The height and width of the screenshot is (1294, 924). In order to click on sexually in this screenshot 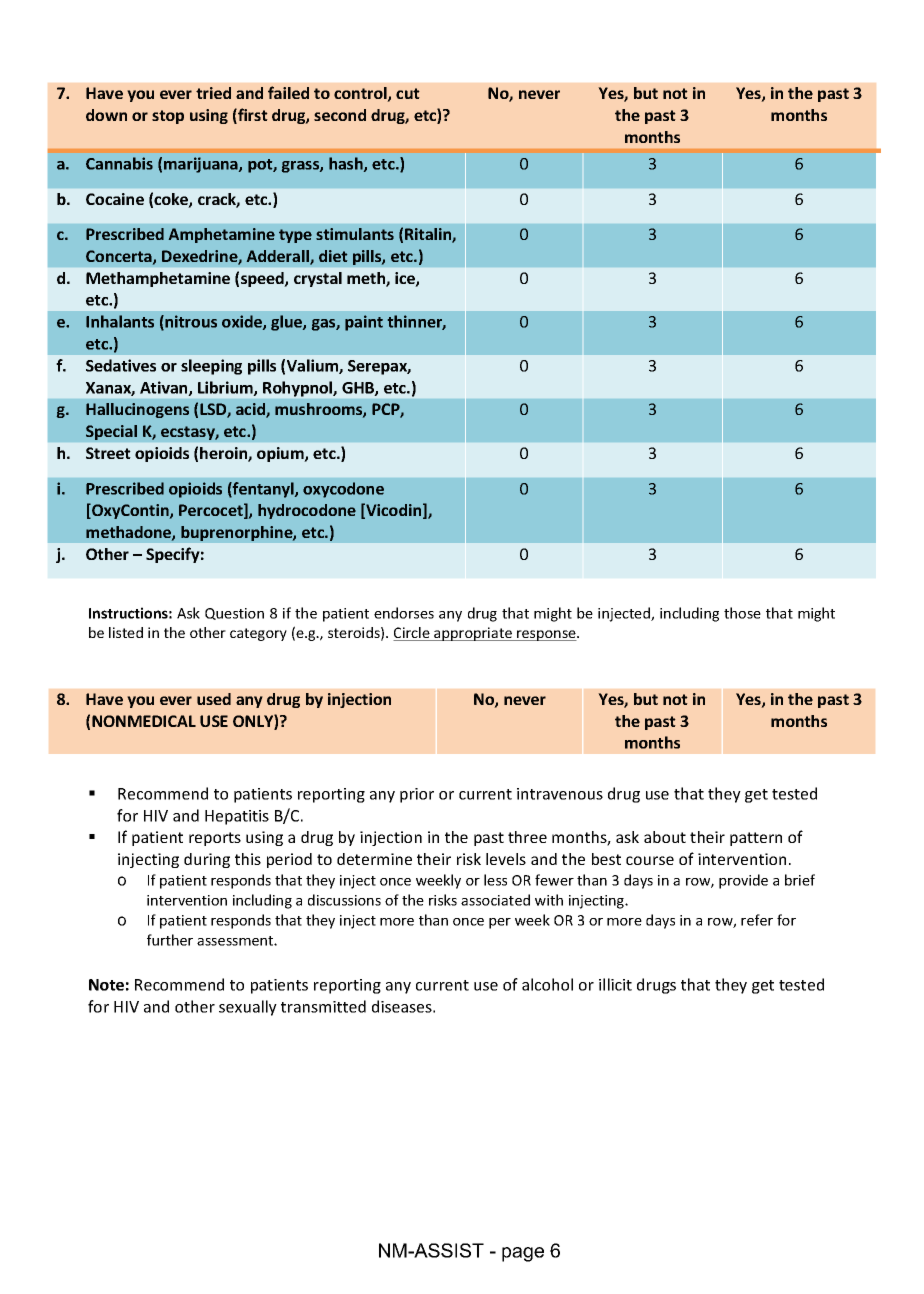, I will do `click(248, 1008)`.
